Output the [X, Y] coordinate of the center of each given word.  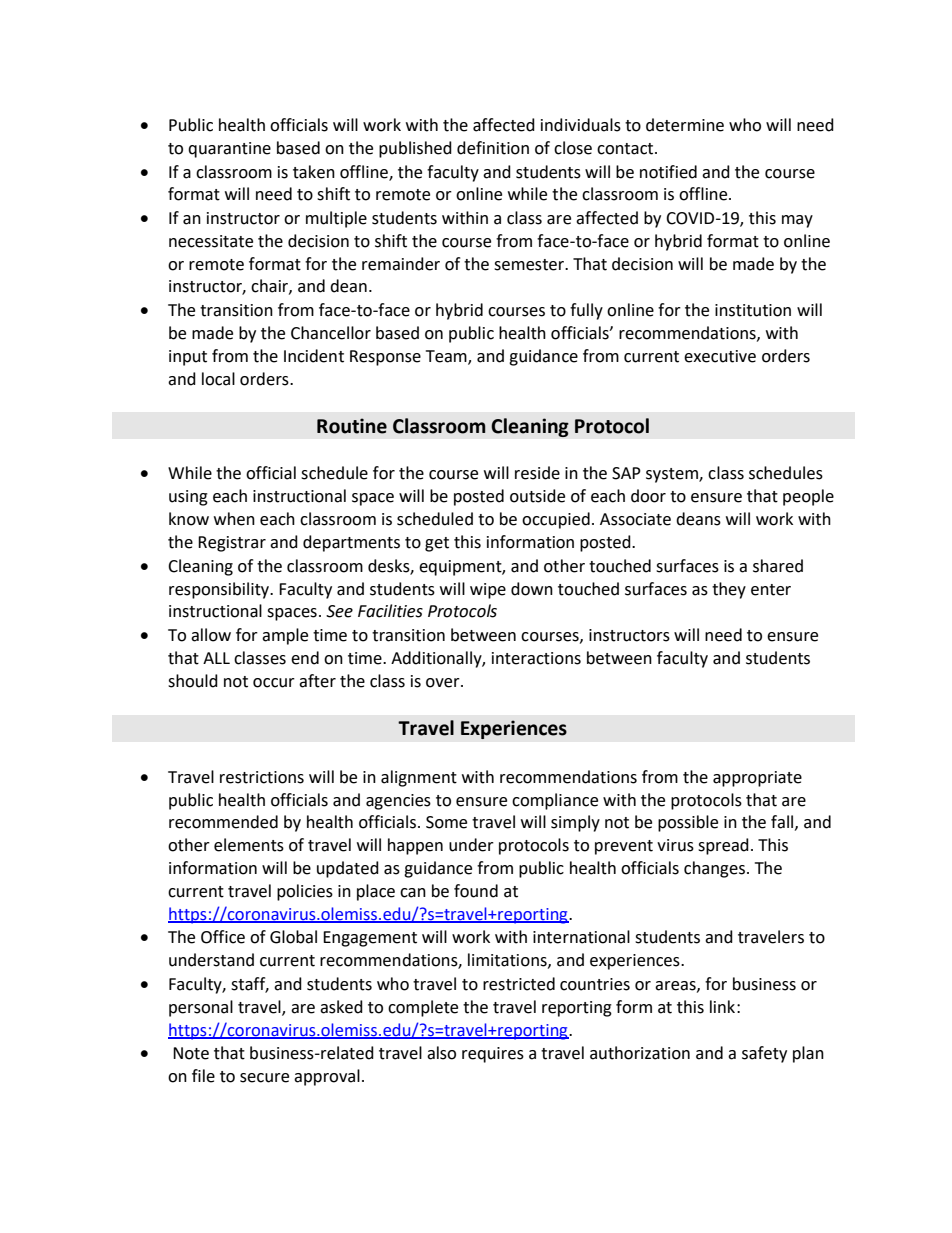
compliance [555, 801]
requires [493, 1055]
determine [685, 125]
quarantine [229, 150]
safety [764, 1054]
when [234, 519]
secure [264, 1078]
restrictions [262, 777]
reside [537, 473]
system [673, 475]
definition [493, 148]
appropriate [757, 779]
